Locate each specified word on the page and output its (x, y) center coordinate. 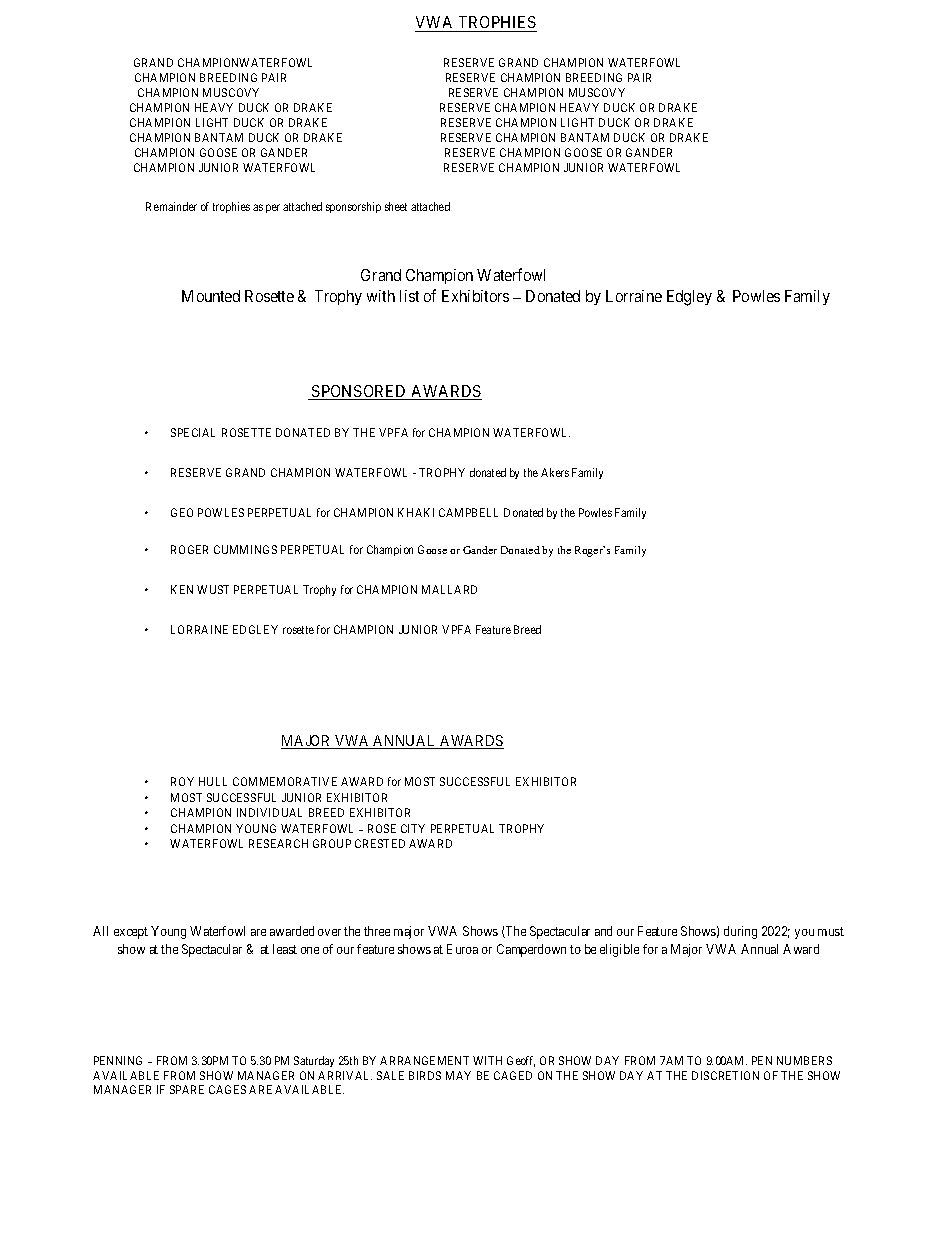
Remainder (171, 206)
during (740, 932)
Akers (555, 472)
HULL (213, 781)
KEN (182, 589)
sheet (396, 206)
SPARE (187, 1089)
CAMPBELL (468, 512)
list (409, 296)
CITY (413, 828)
